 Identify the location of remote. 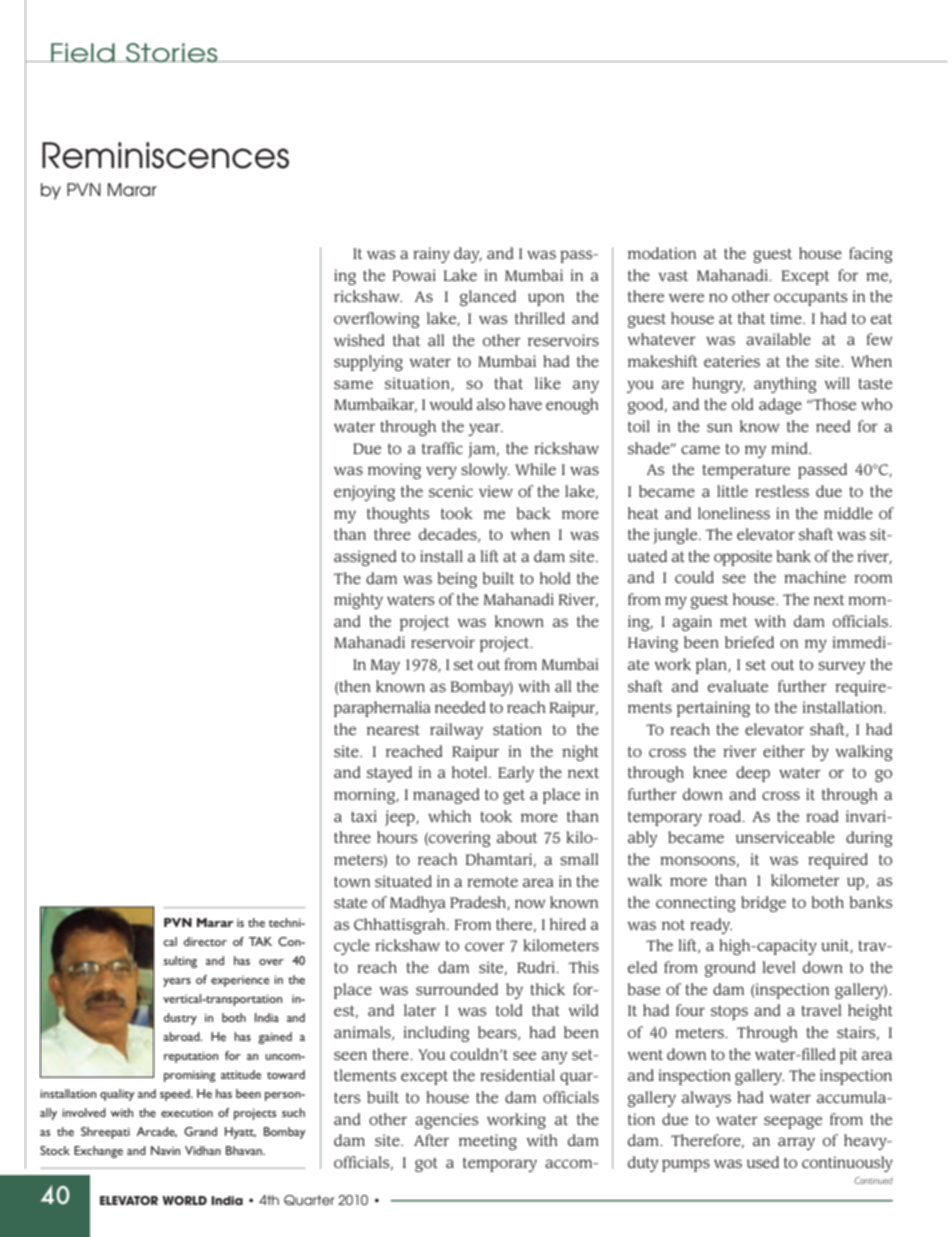
(492, 882).
